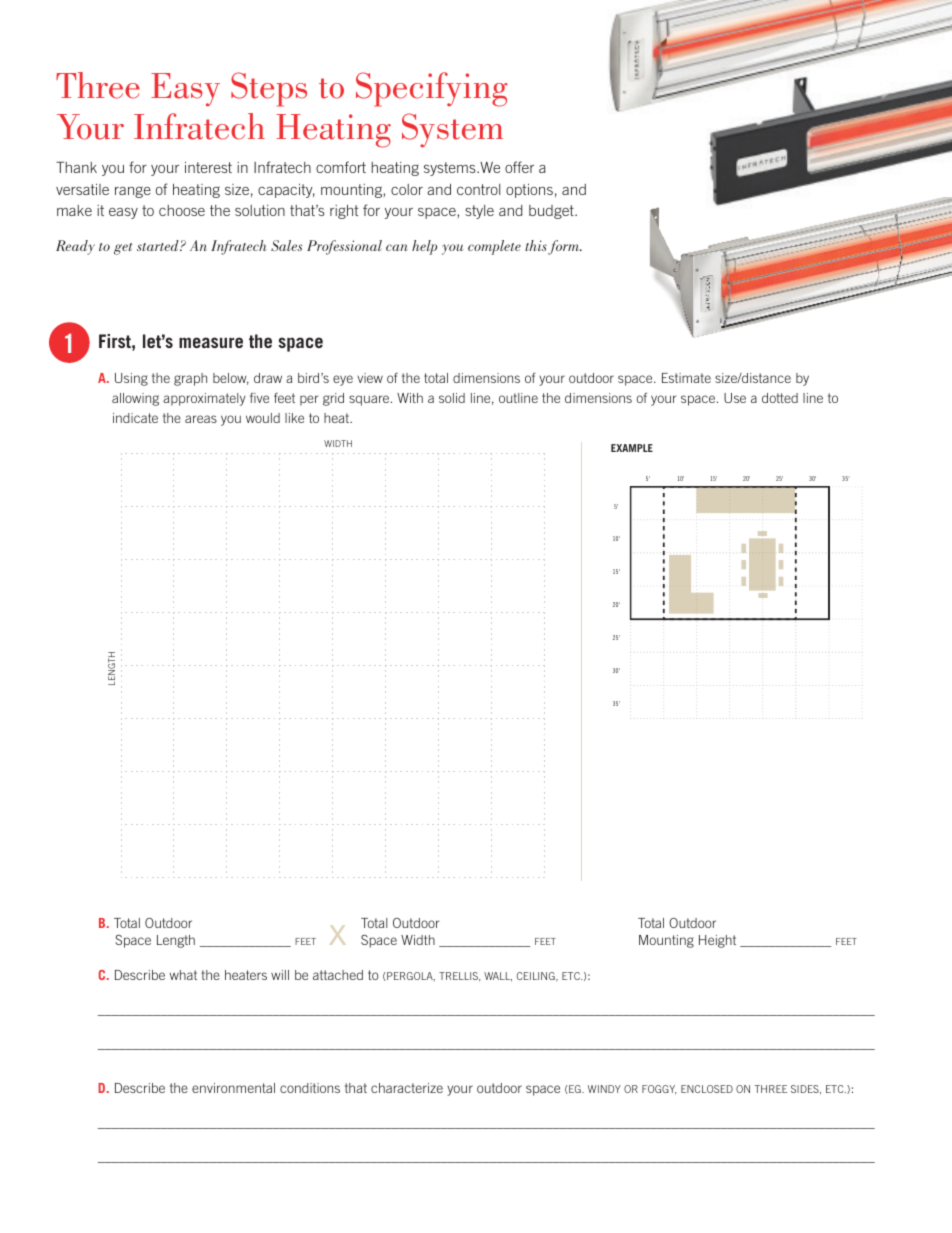 This screenshot has height=1233, width=952. I want to click on Using, so click(131, 379).
